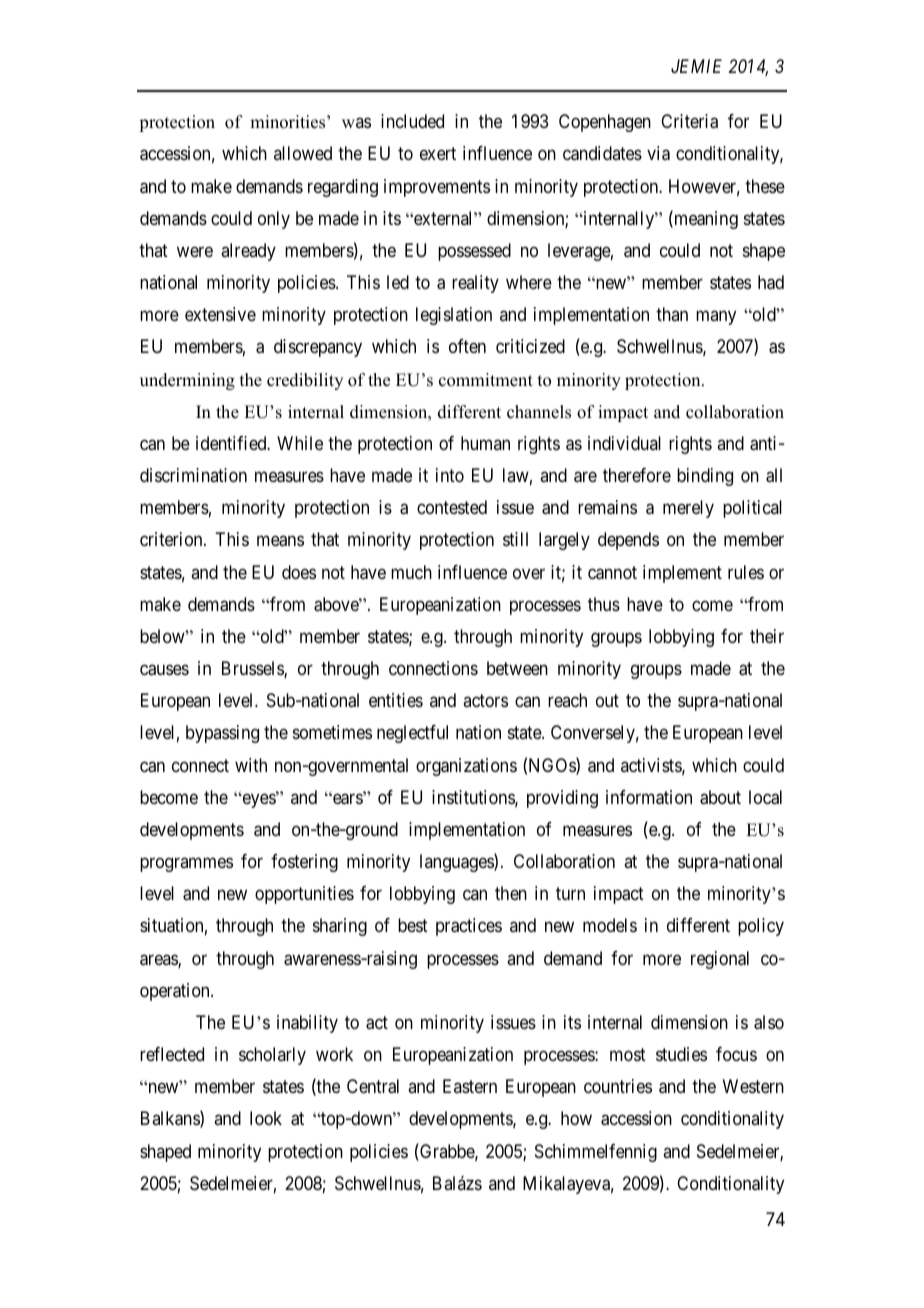 The width and height of the screenshot is (924, 1308). I want to click on about, so click(720, 797).
